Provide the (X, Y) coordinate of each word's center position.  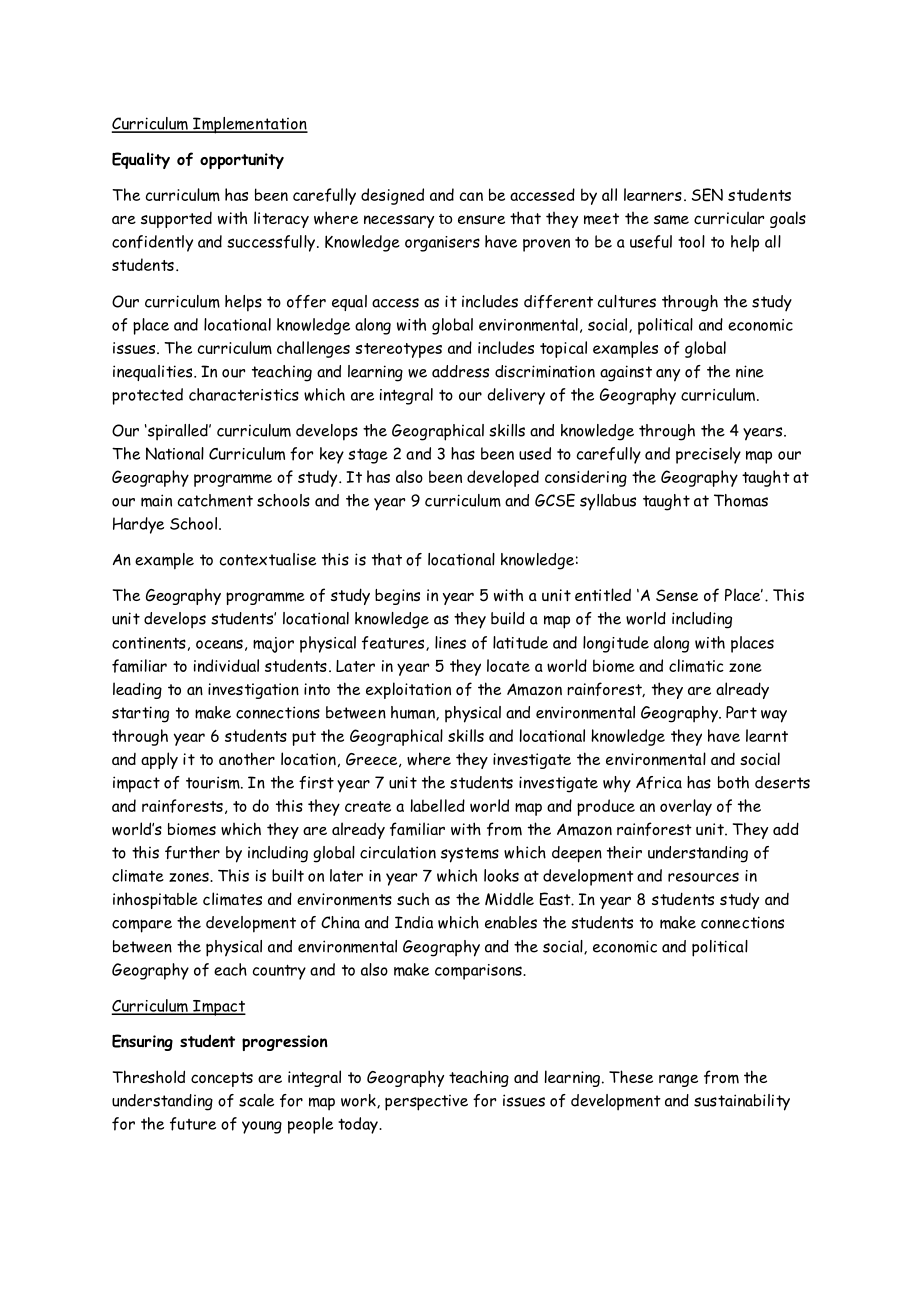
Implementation (249, 125)
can (471, 196)
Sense (677, 595)
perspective (426, 1103)
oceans (219, 644)
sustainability (742, 1102)
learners (653, 194)
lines (450, 642)
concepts (222, 1079)
